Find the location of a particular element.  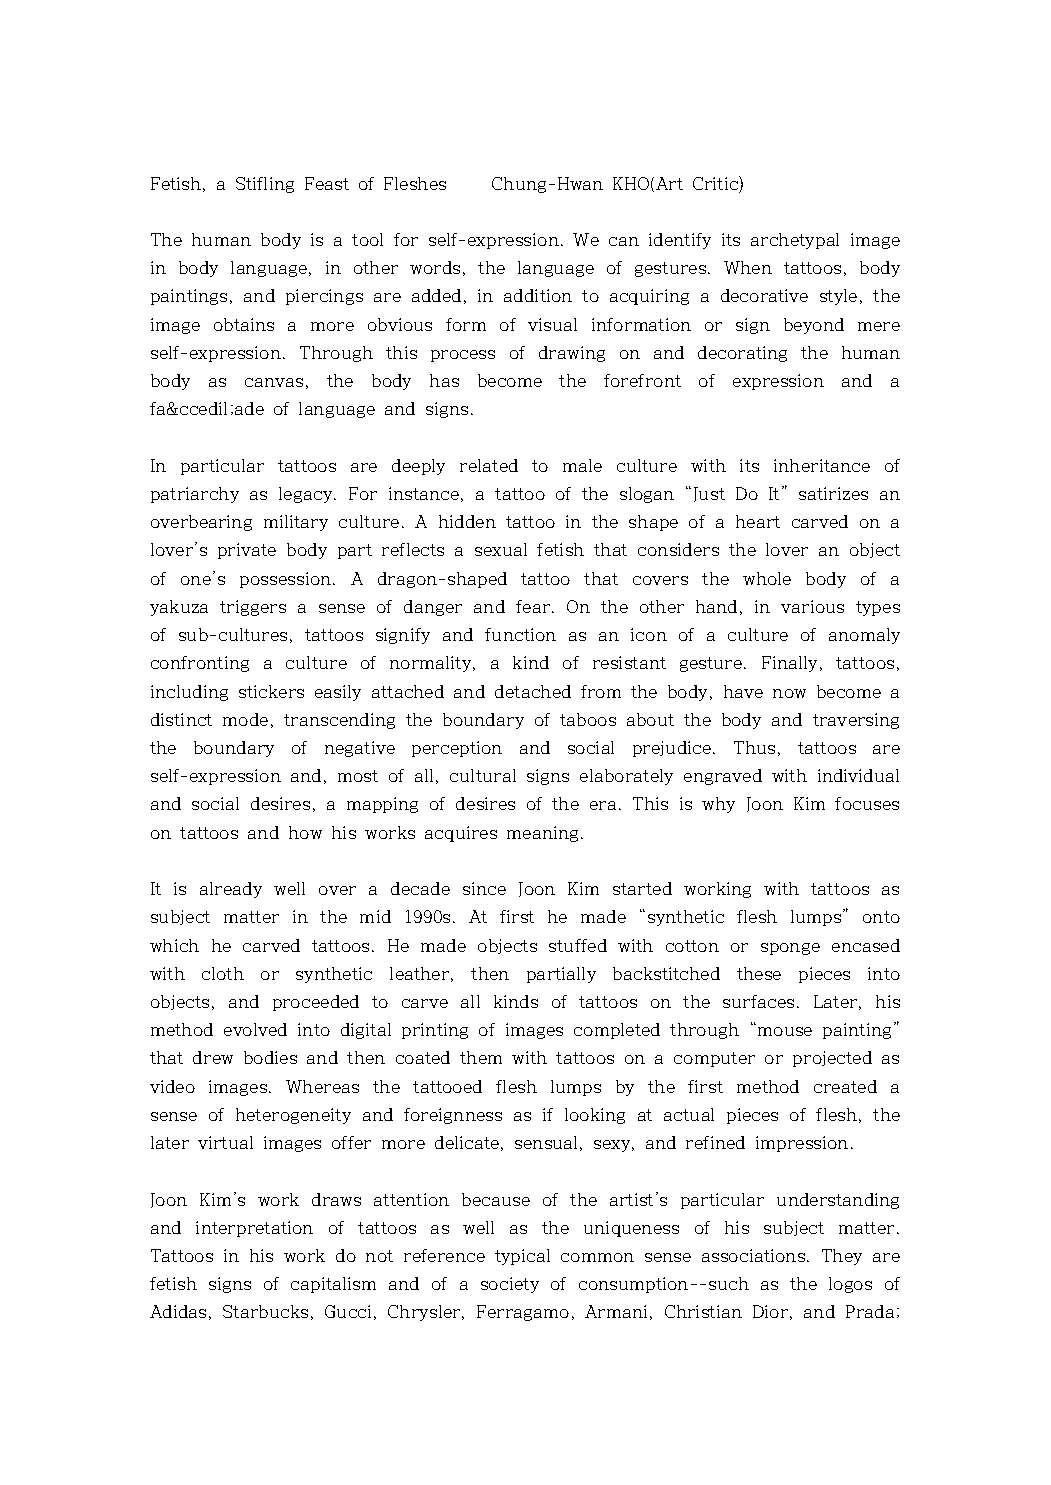

Stifling is located at coordinates (265, 185).
